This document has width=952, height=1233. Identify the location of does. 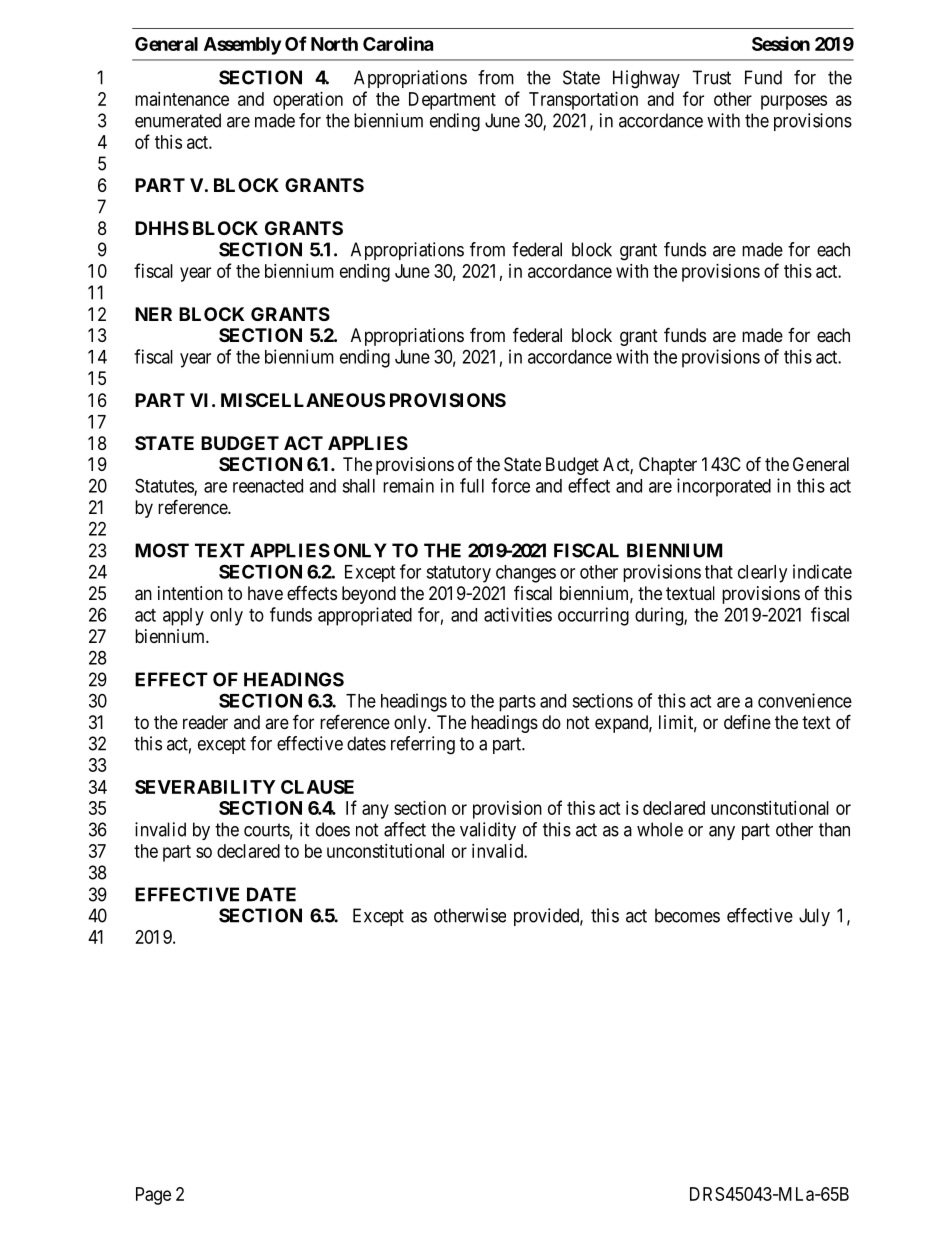
(333, 829).
